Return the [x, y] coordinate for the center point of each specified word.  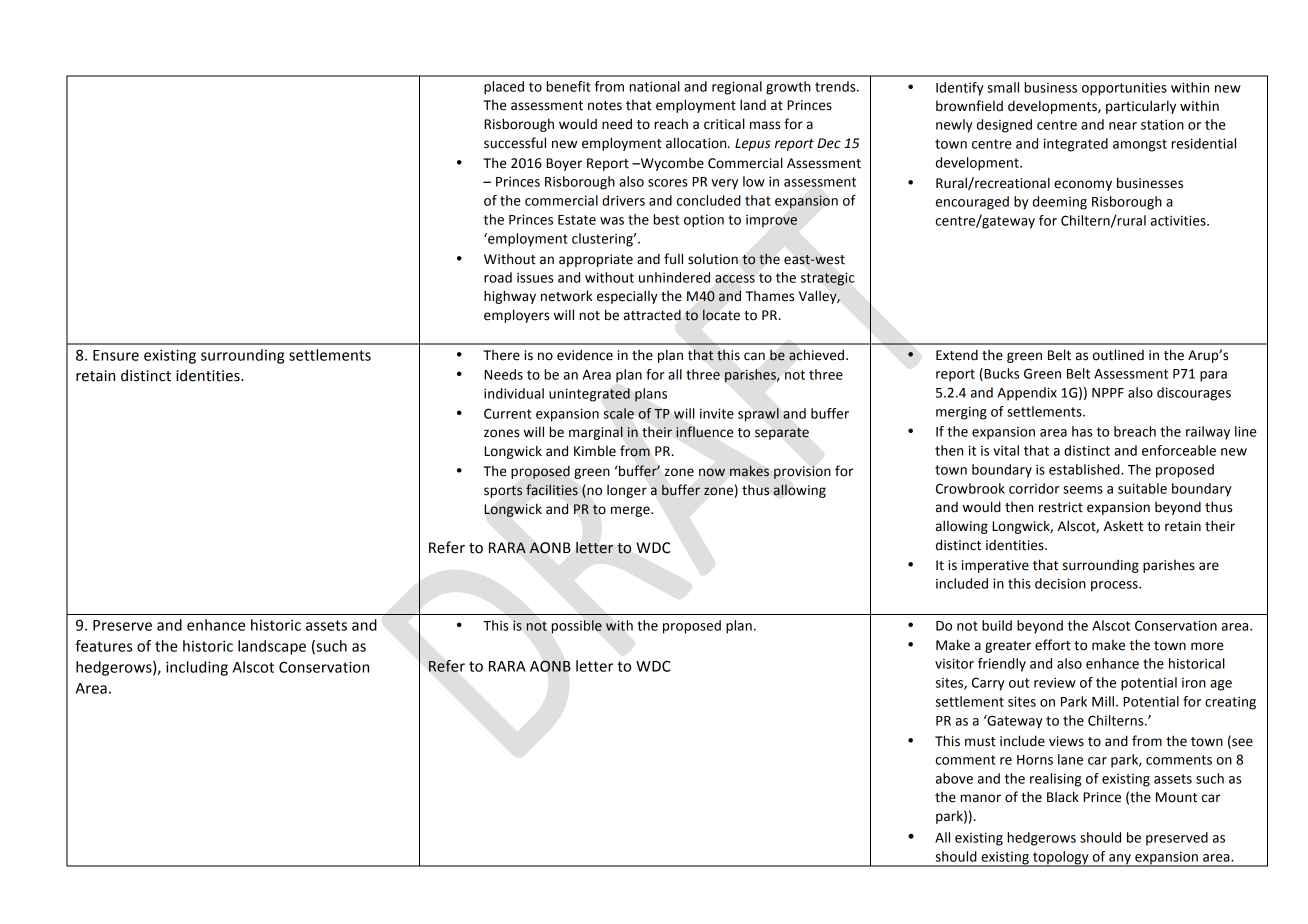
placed [504, 88]
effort [1053, 645]
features [104, 646]
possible [576, 627]
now [712, 472]
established [1085, 469]
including [197, 668]
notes [605, 106]
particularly [1141, 107]
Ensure [116, 355]
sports [503, 492]
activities [1179, 220]
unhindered [674, 277]
